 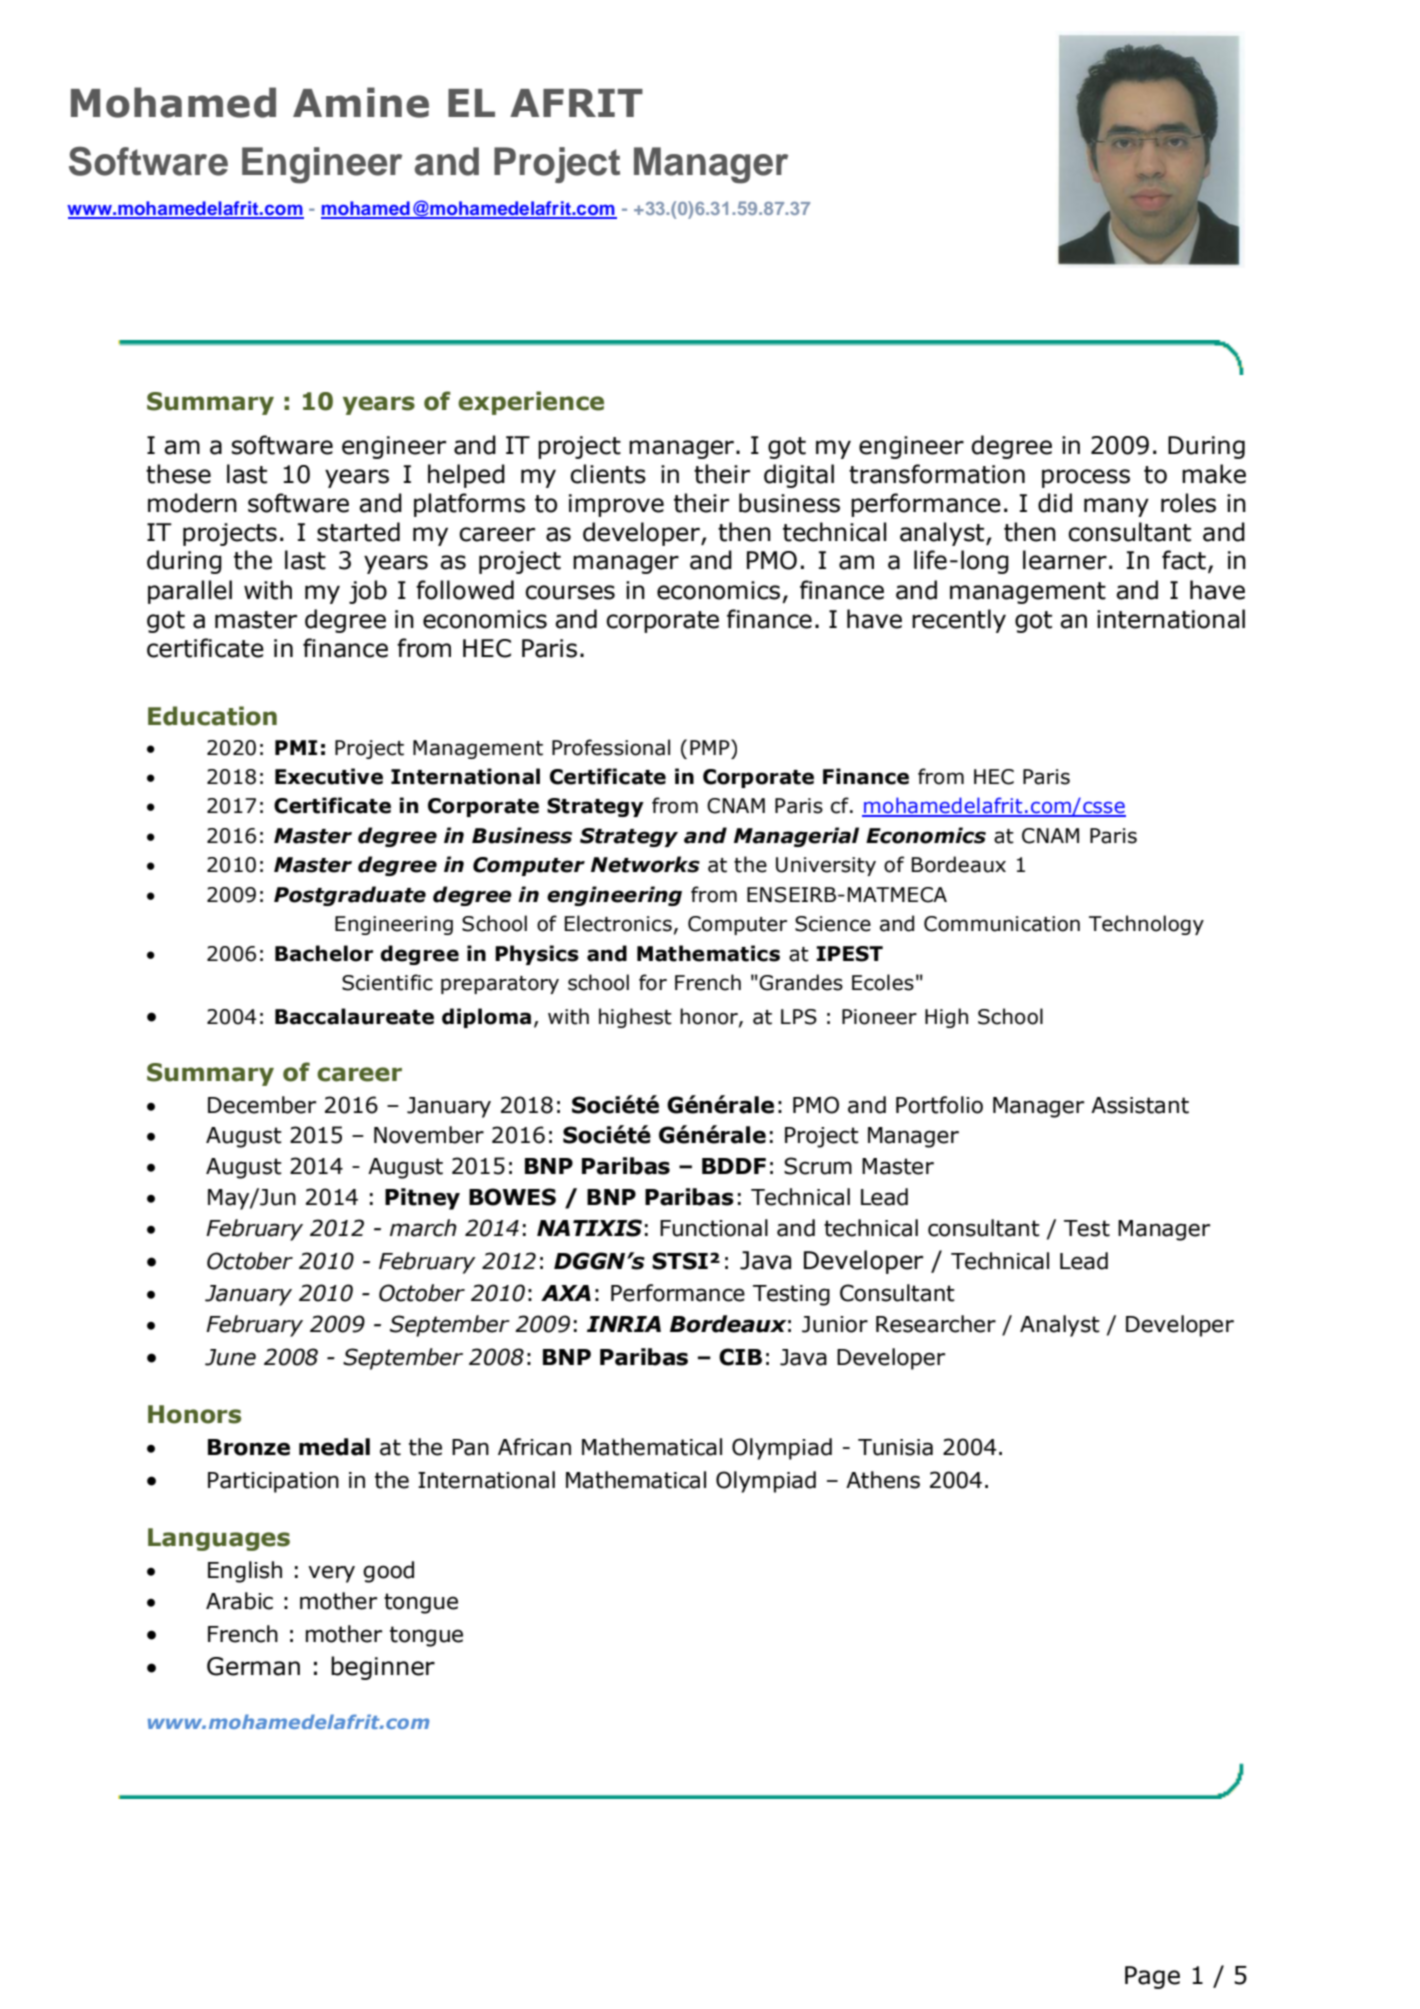 What do you see at coordinates (1086, 478) in the screenshot?
I see `process` at bounding box center [1086, 478].
